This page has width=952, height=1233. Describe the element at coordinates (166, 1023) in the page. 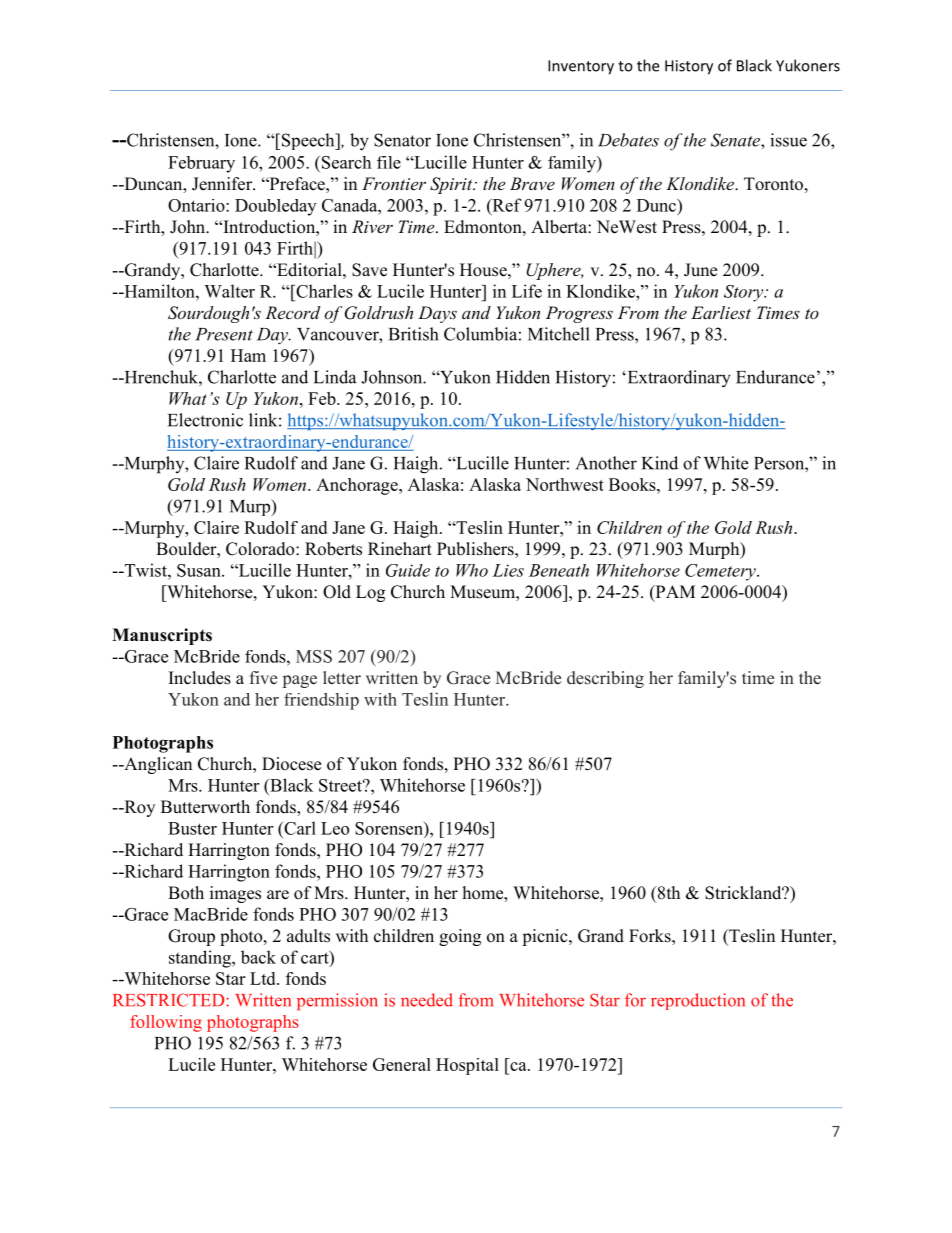

I see `following` at that location.
